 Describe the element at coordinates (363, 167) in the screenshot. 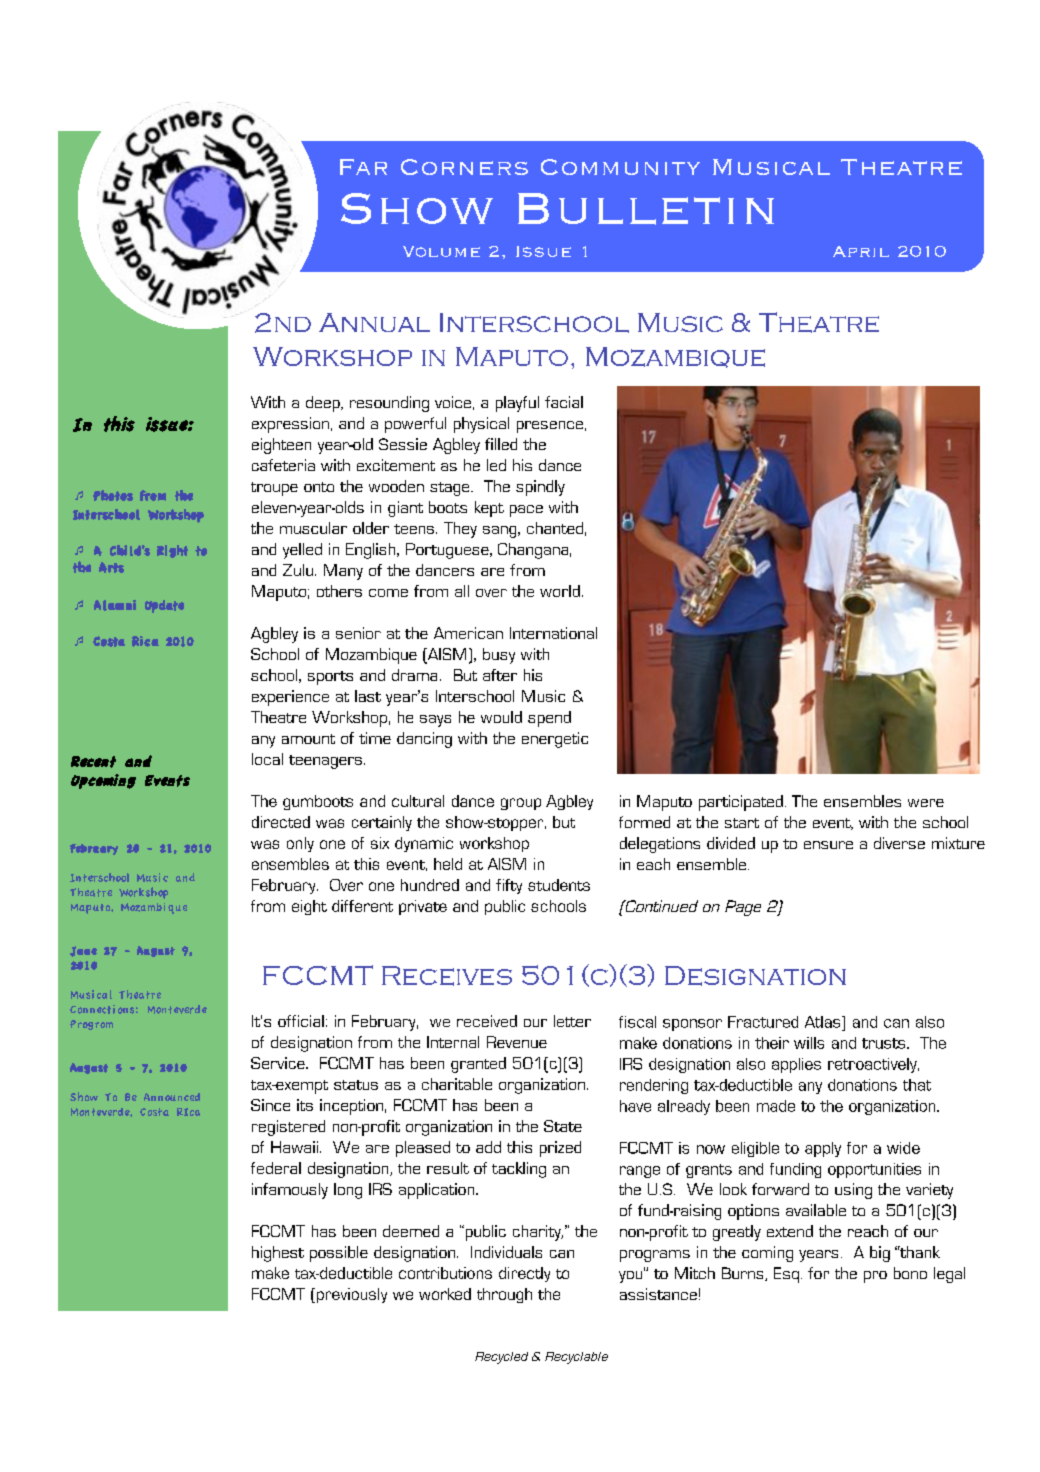

I see `Far` at that location.
